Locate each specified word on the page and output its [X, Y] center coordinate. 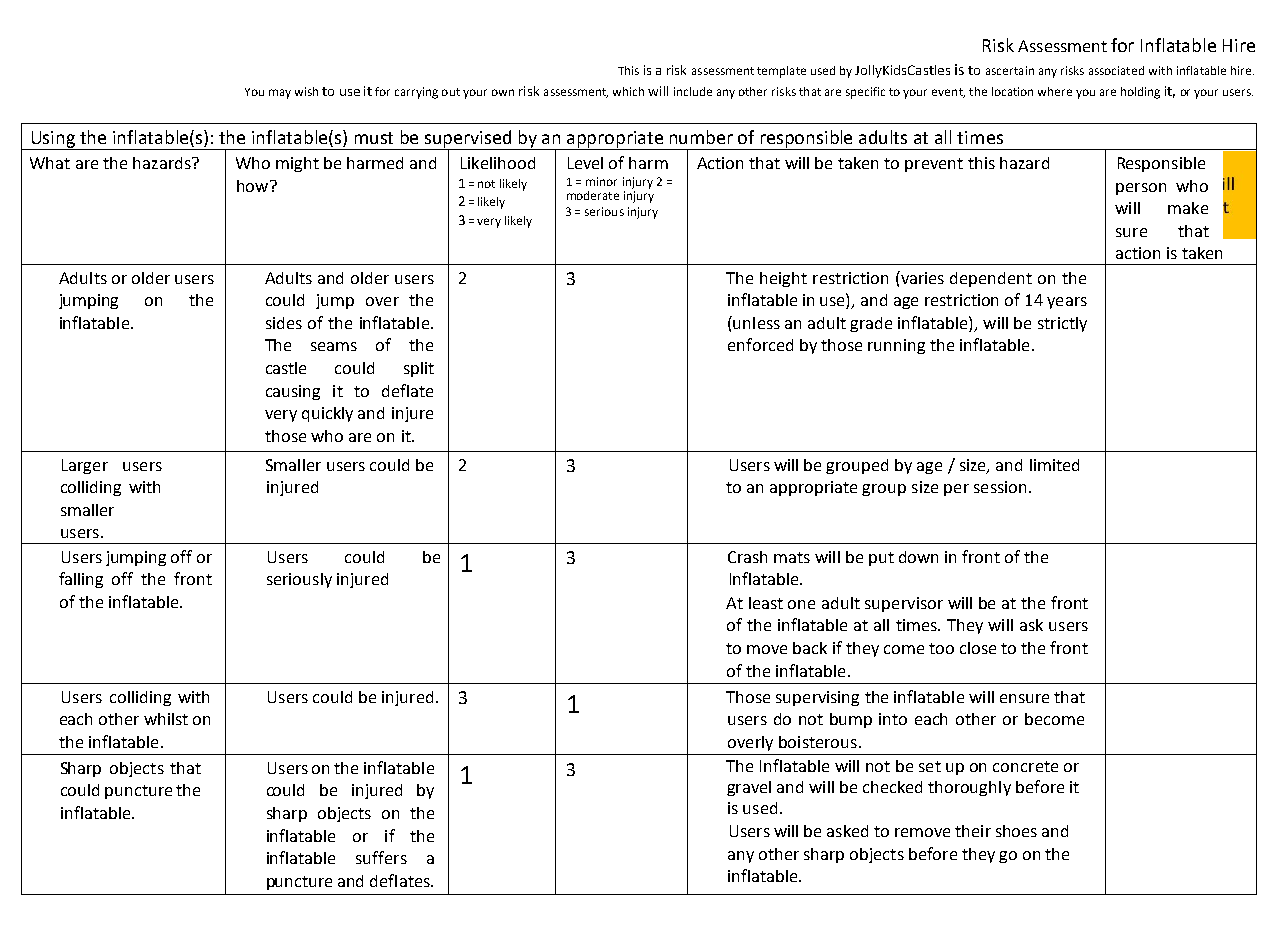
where [1055, 91]
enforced [760, 344]
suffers [381, 857]
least [766, 603]
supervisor [904, 604]
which [628, 91]
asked [847, 831]
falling [81, 580]
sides [284, 323]
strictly [1062, 324]
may [280, 94]
